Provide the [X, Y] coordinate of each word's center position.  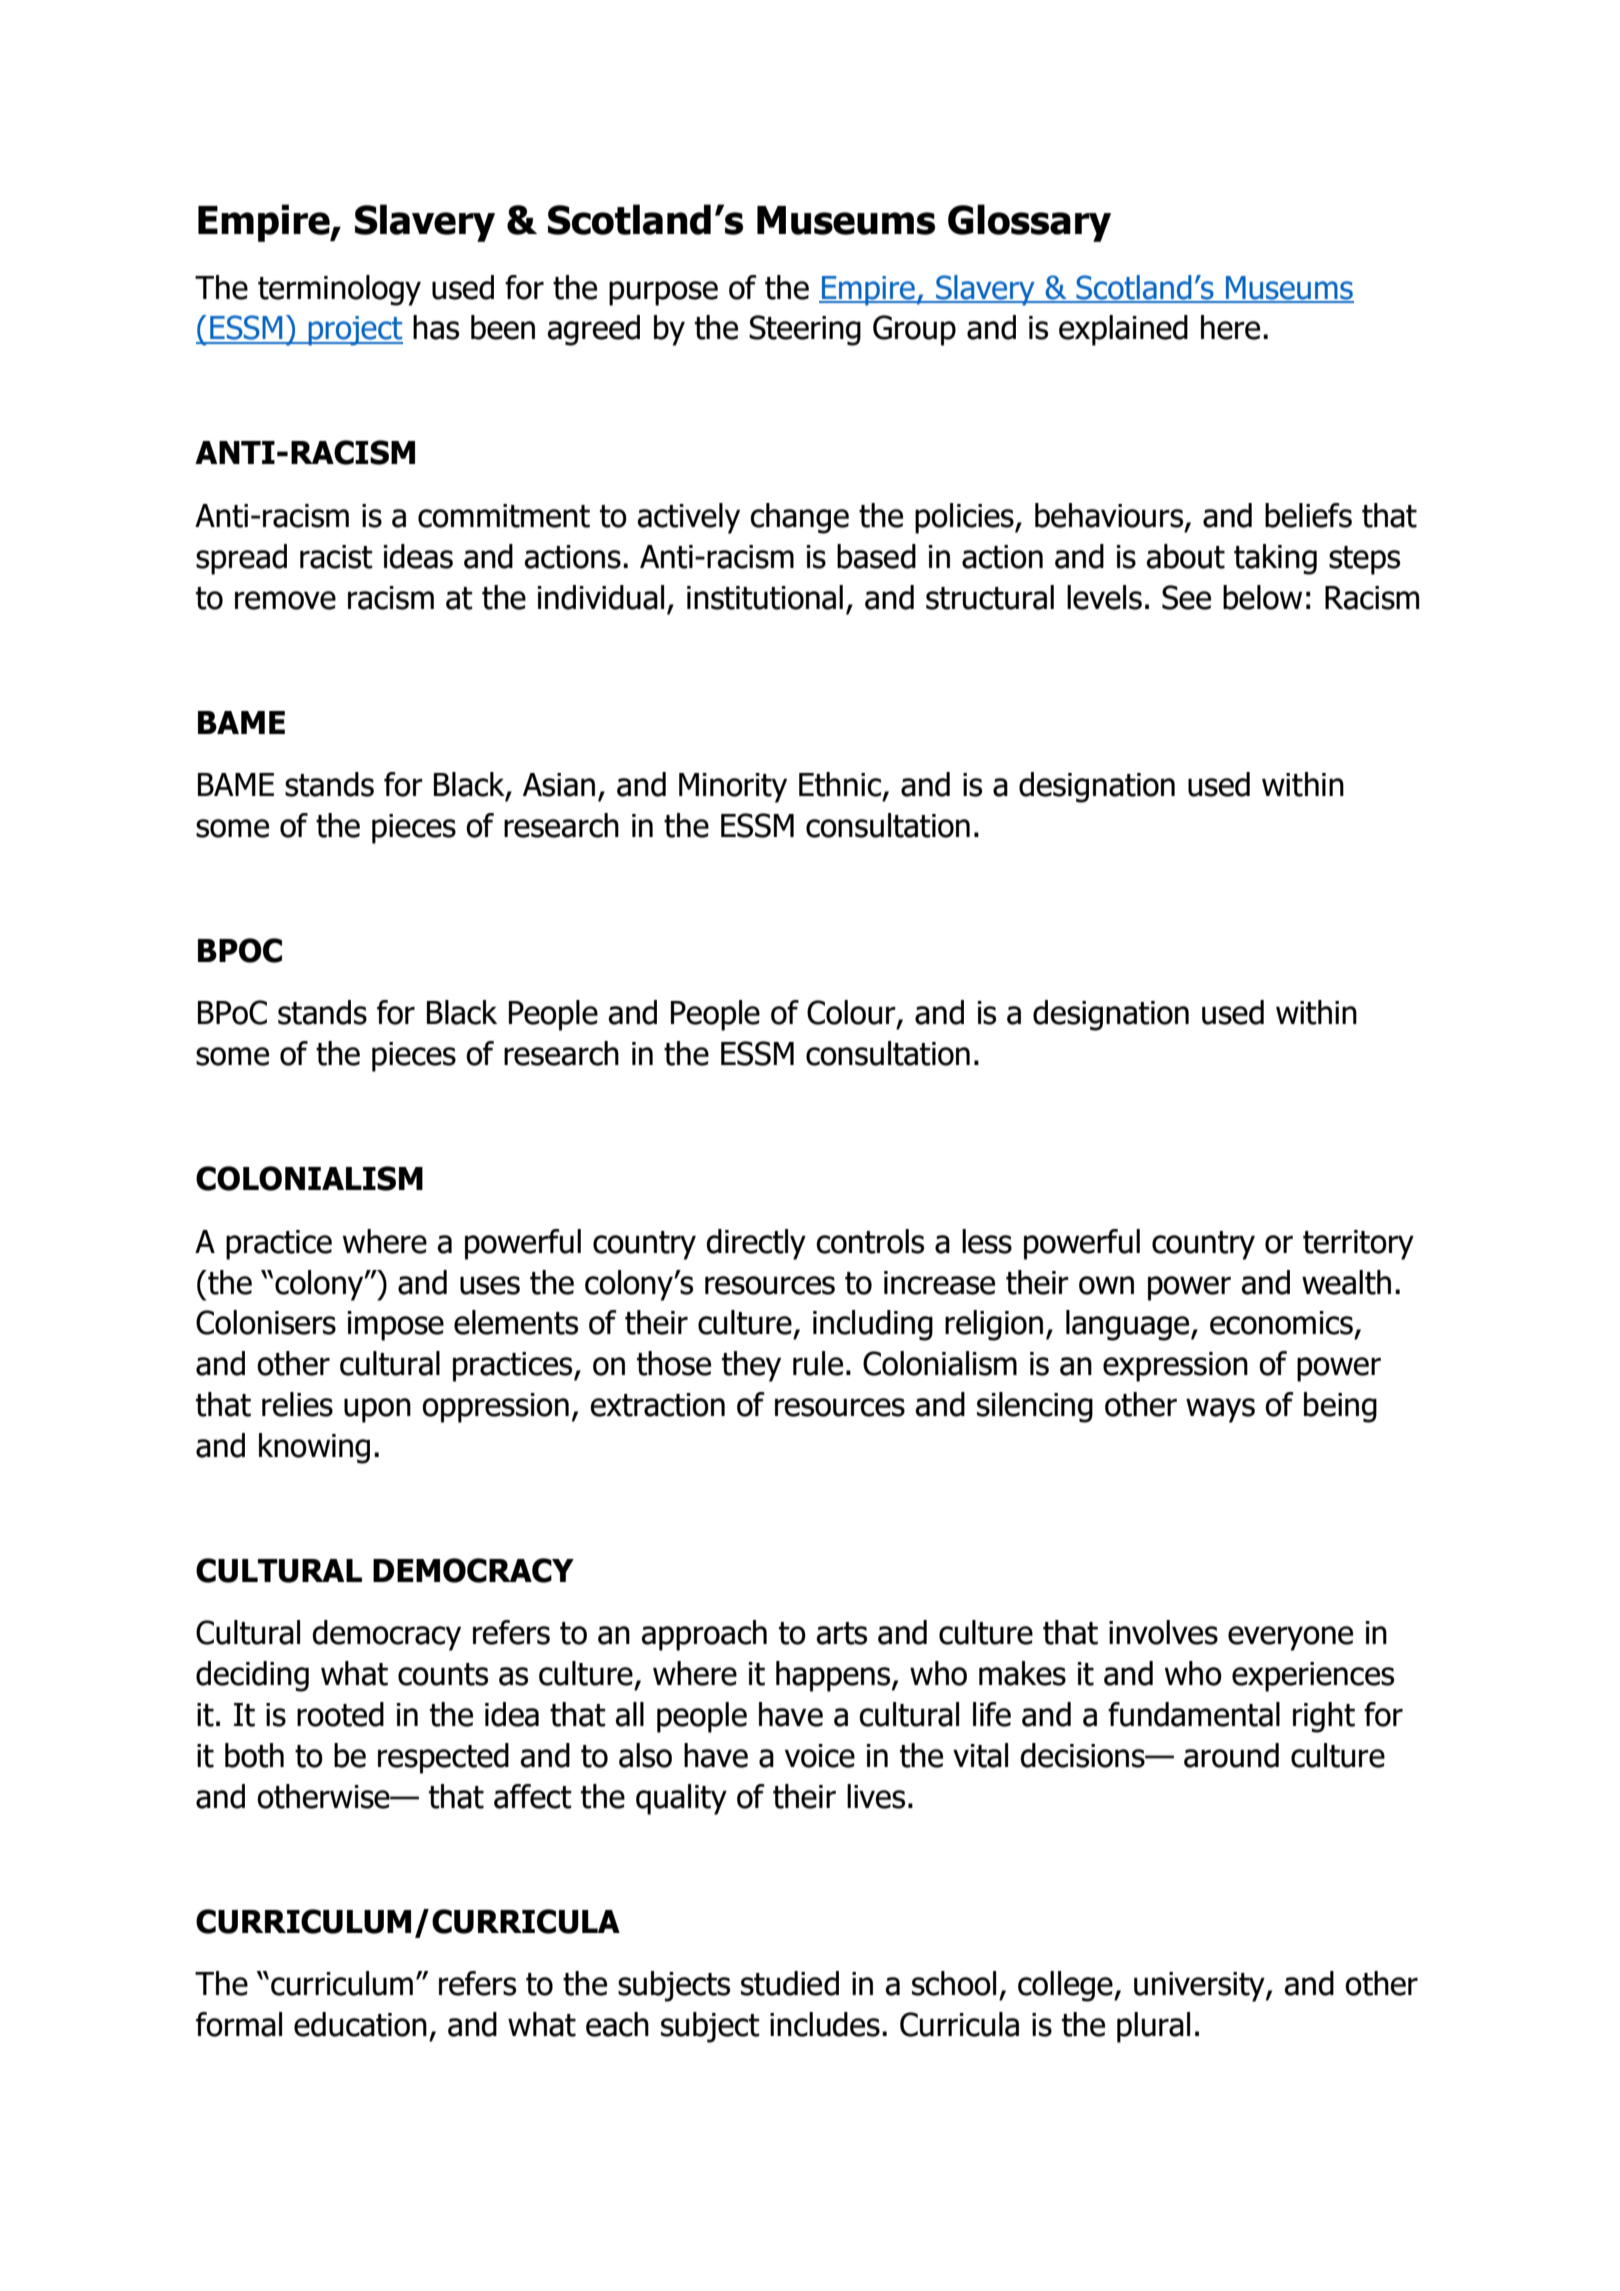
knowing [314, 1448]
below [1262, 597]
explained [1123, 330]
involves [1163, 1632]
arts [841, 1633]
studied [790, 1983]
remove [285, 600]
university [1200, 1987]
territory [1358, 1245]
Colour [852, 1013]
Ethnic [840, 784]
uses [490, 1285]
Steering [805, 330]
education [360, 2024]
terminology [339, 290]
